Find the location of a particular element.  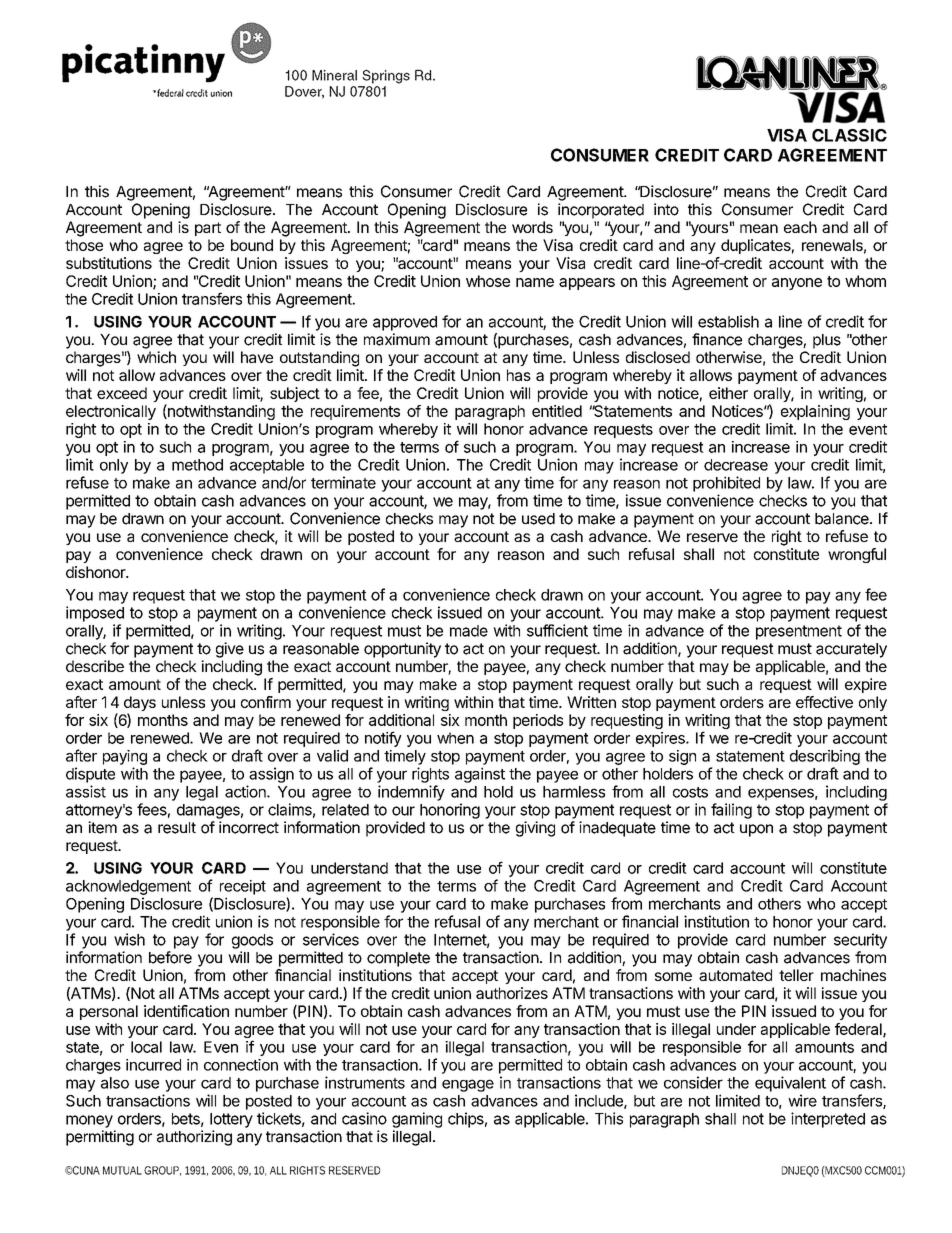

gaming is located at coordinates (417, 1120).
